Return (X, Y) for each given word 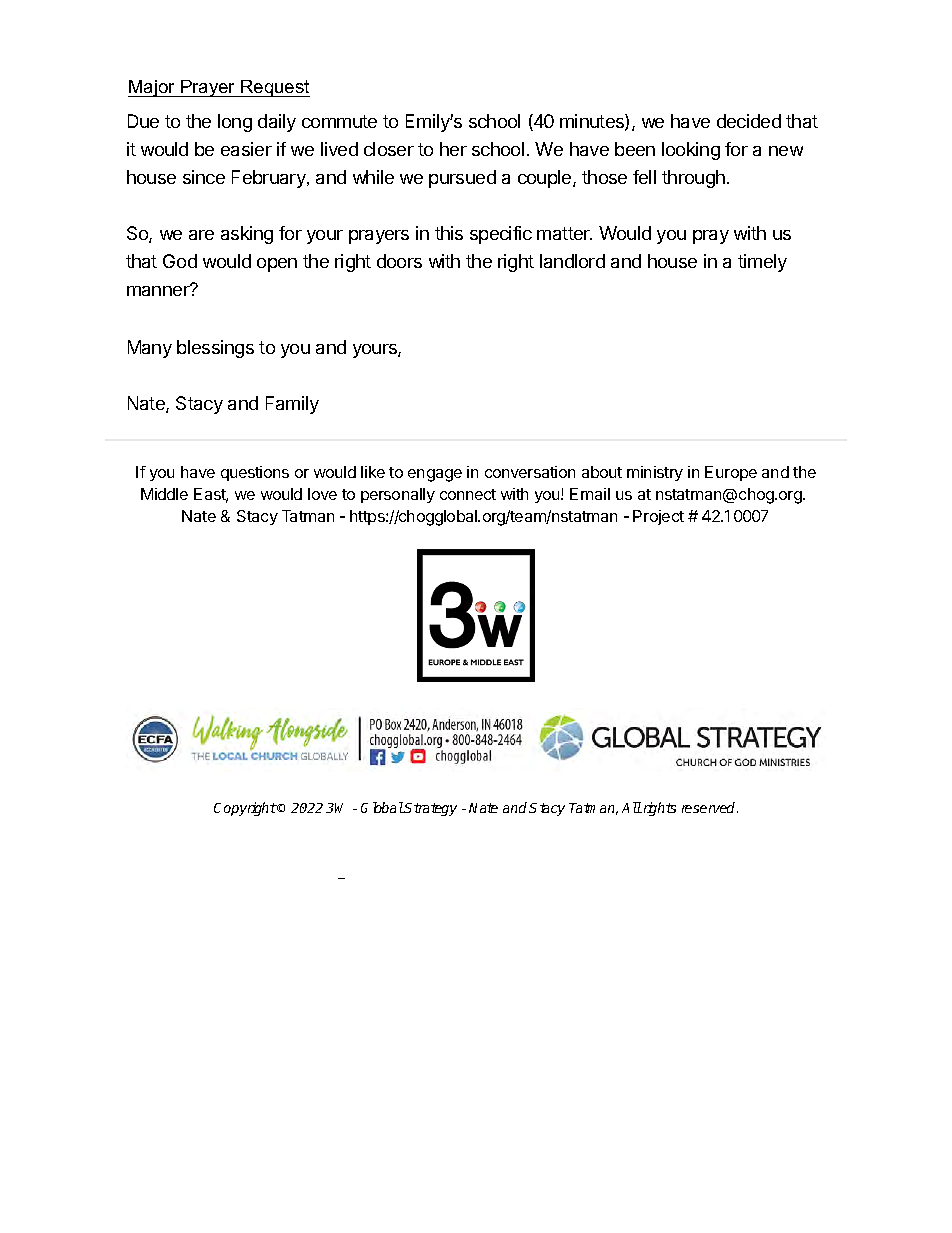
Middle (164, 494)
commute (339, 121)
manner (159, 290)
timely (762, 263)
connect (468, 494)
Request (274, 88)
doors (399, 261)
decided (749, 121)
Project (658, 517)
